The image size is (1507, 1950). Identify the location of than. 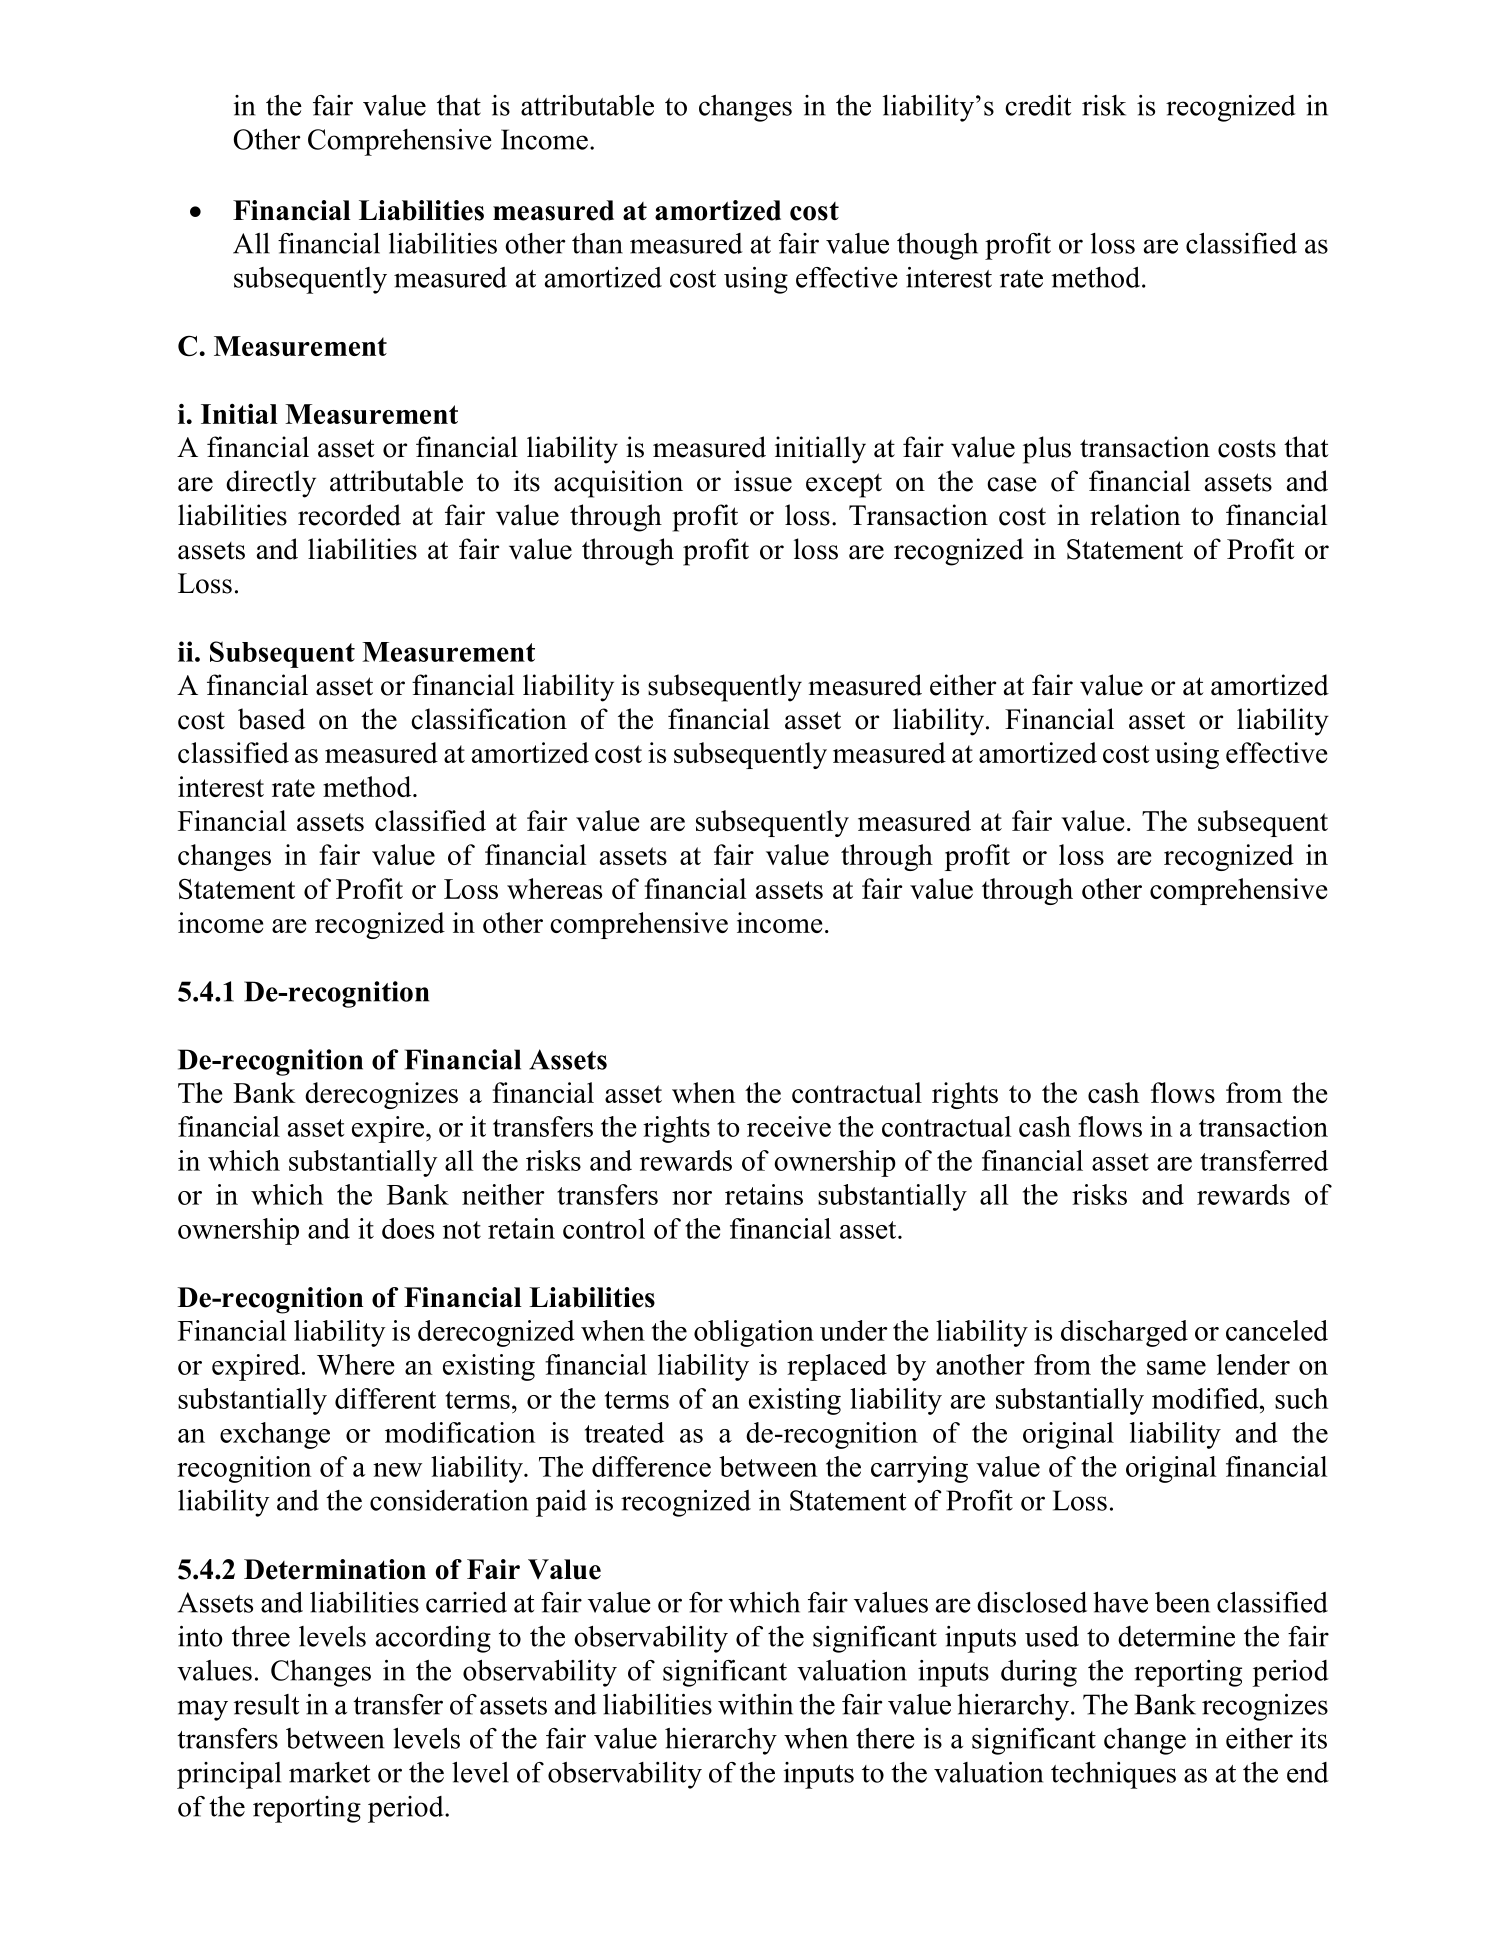
(597, 243).
